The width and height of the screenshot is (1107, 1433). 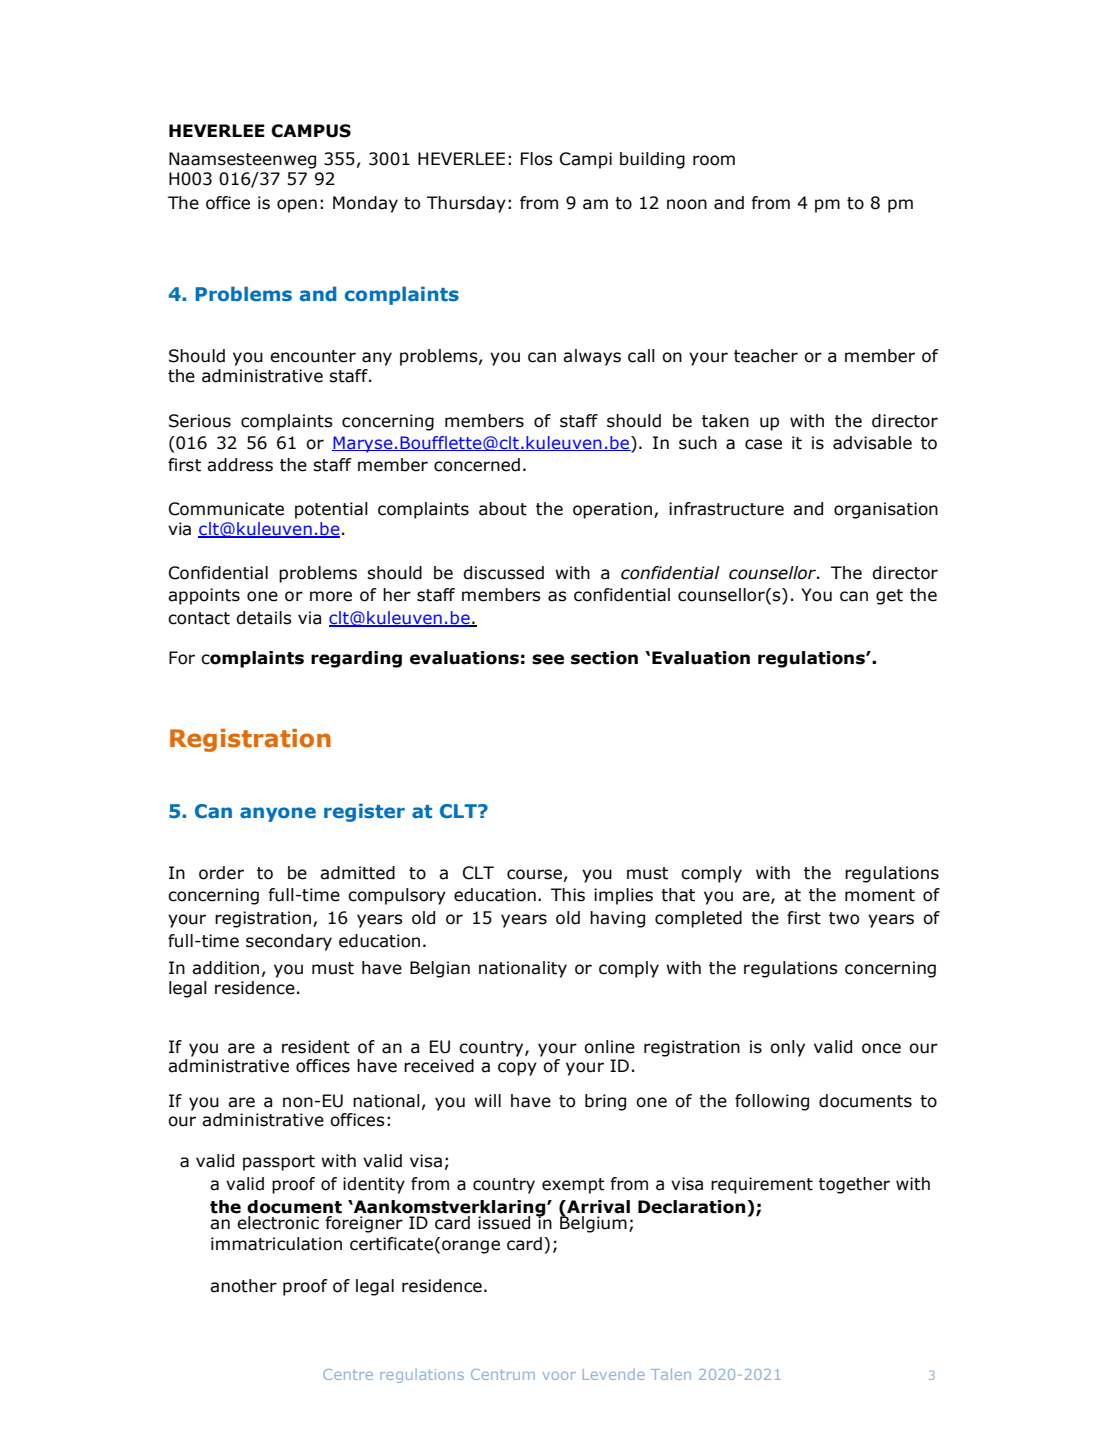 What do you see at coordinates (586, 160) in the screenshot?
I see `Campi` at bounding box center [586, 160].
